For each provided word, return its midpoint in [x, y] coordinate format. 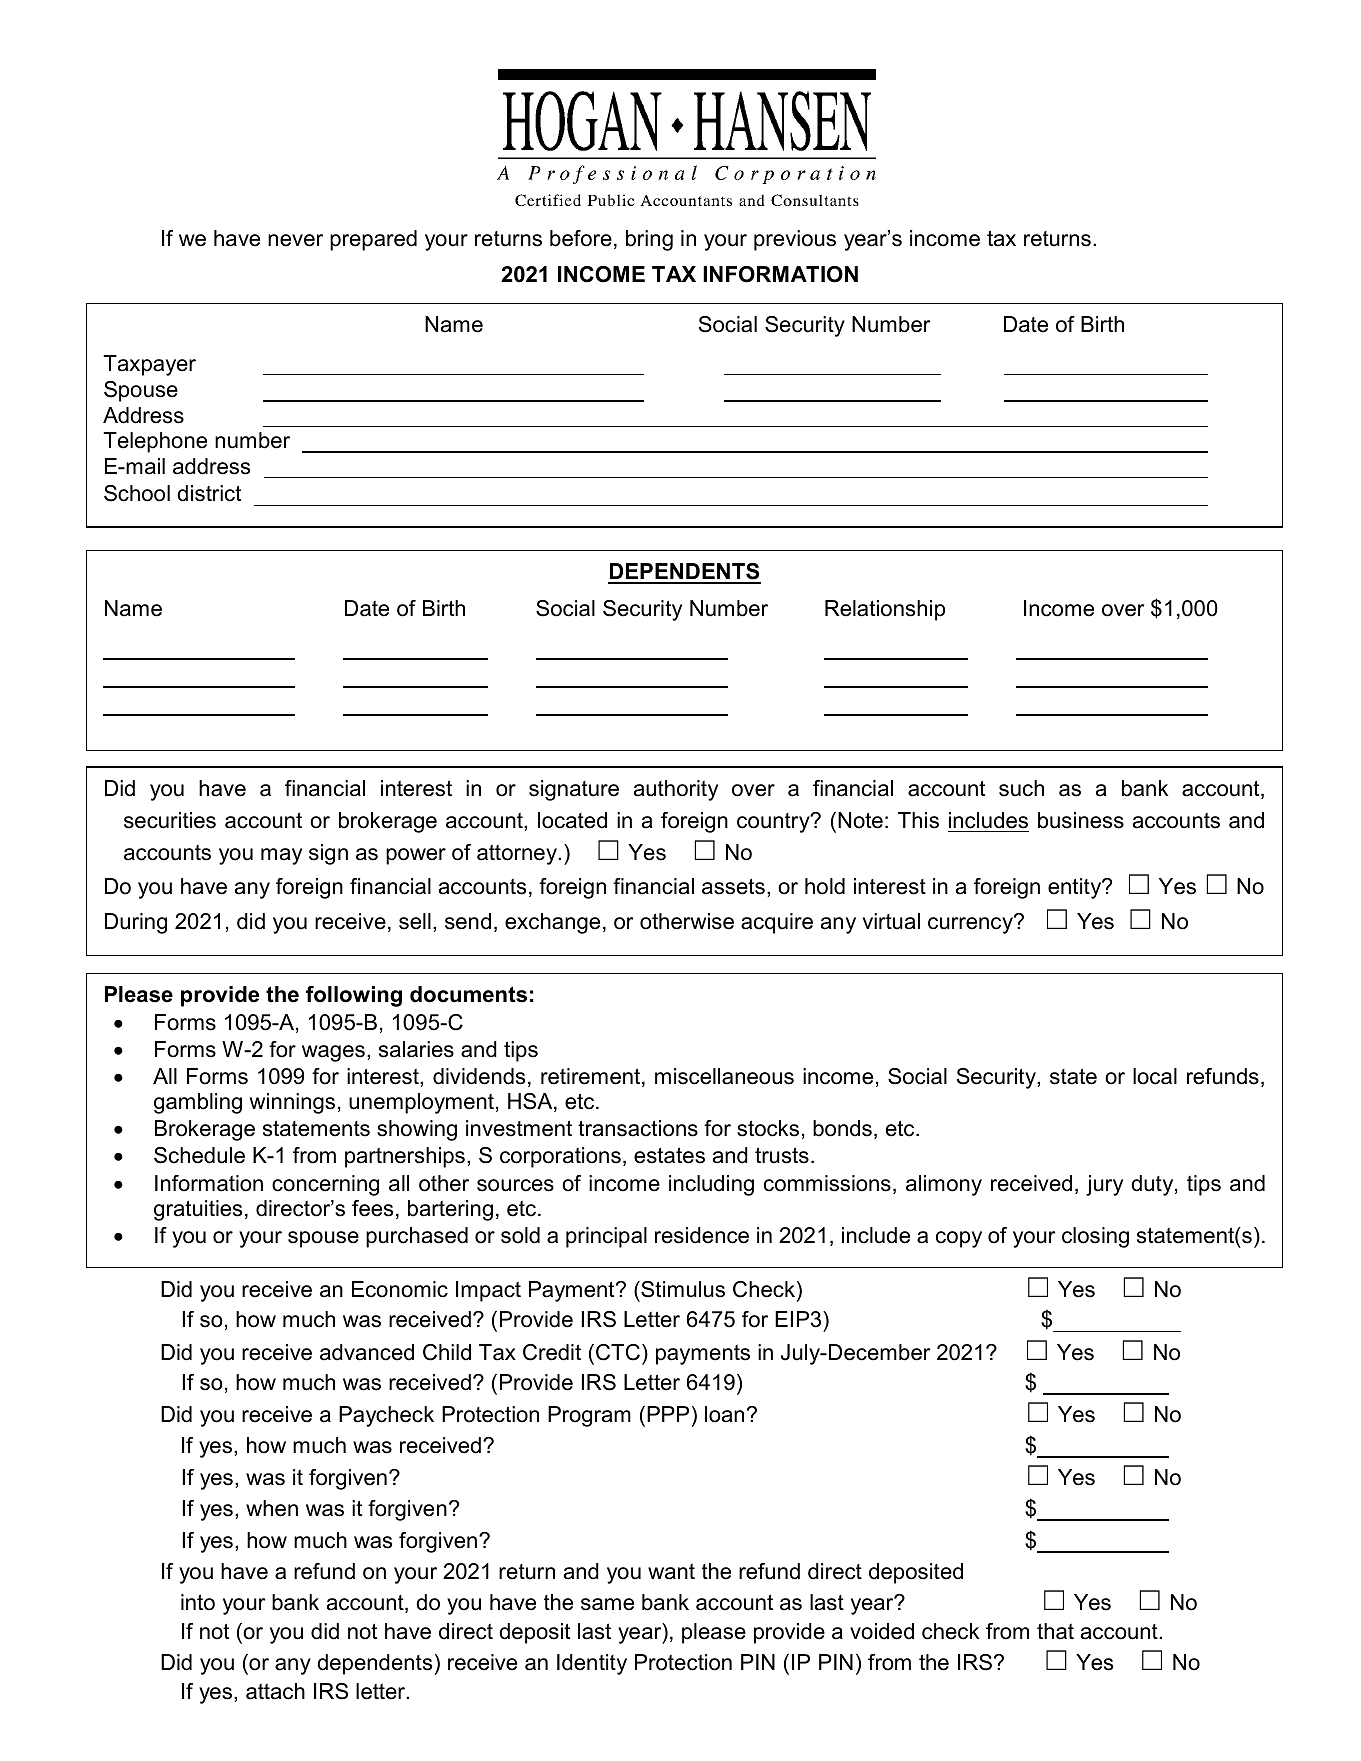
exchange [552, 923]
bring [649, 240]
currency [972, 924]
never [295, 240]
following [354, 996]
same [607, 1604]
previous [795, 240]
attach [275, 1691]
